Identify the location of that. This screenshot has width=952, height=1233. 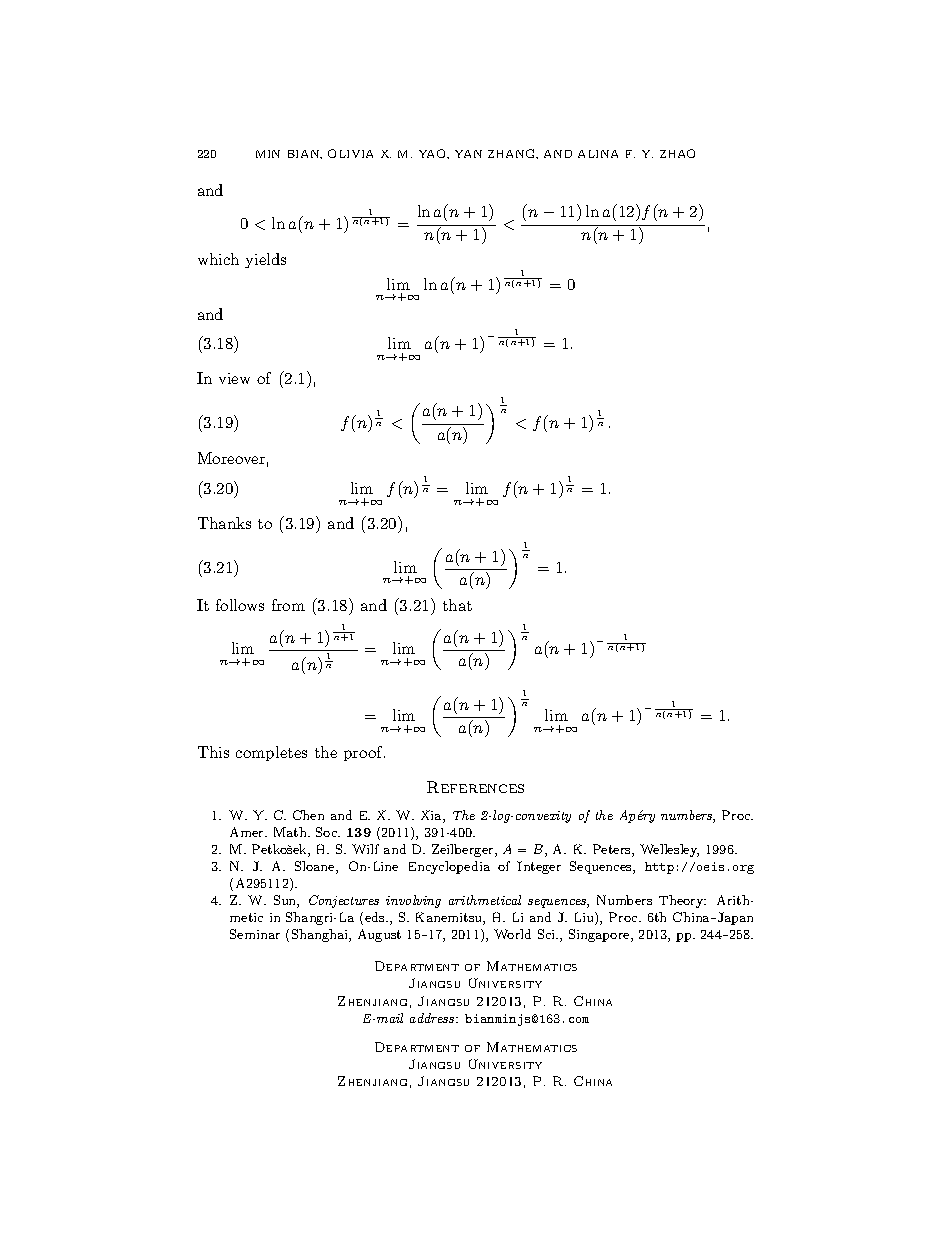
(457, 605).
